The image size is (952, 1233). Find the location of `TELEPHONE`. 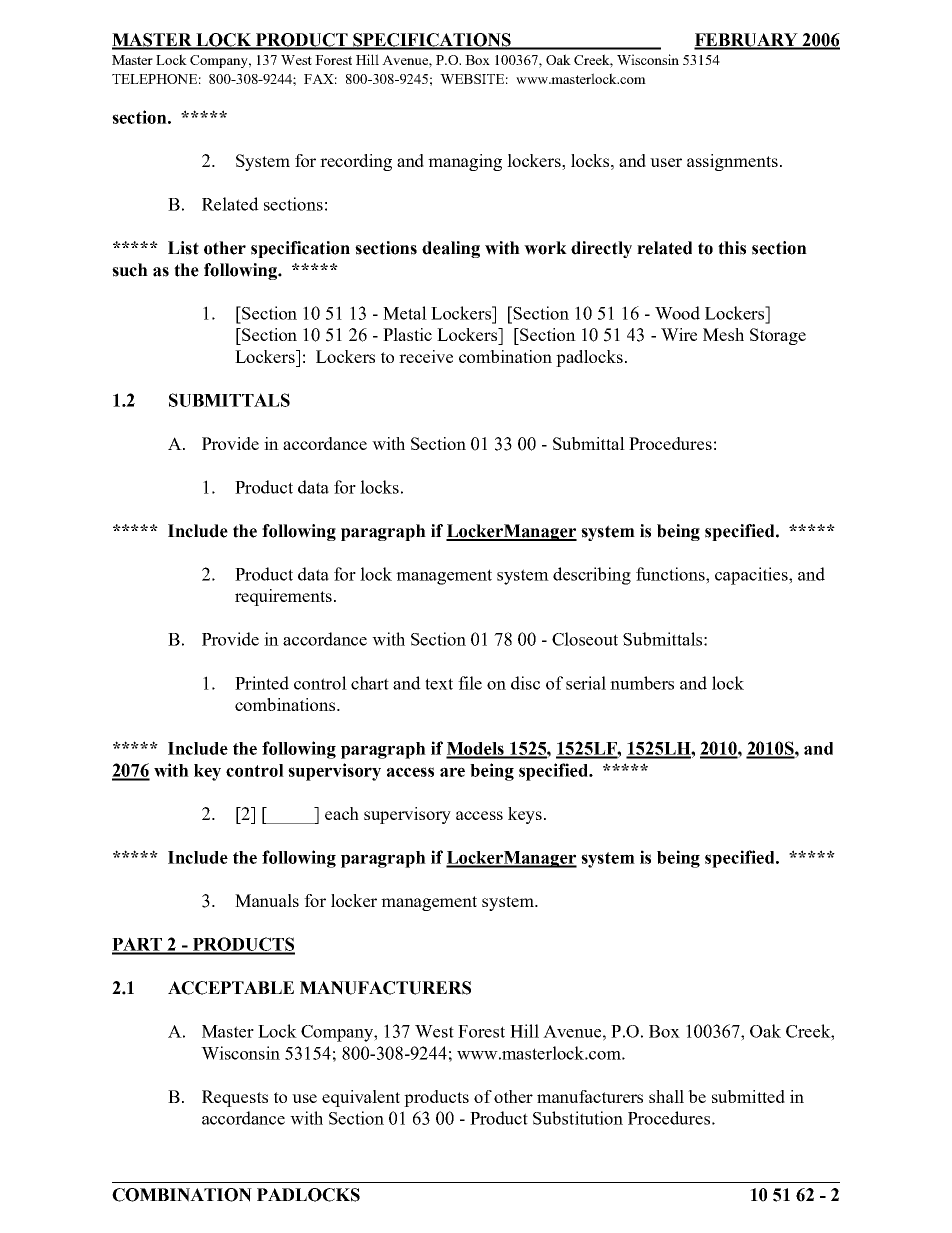

TELEPHONE is located at coordinates (154, 79).
